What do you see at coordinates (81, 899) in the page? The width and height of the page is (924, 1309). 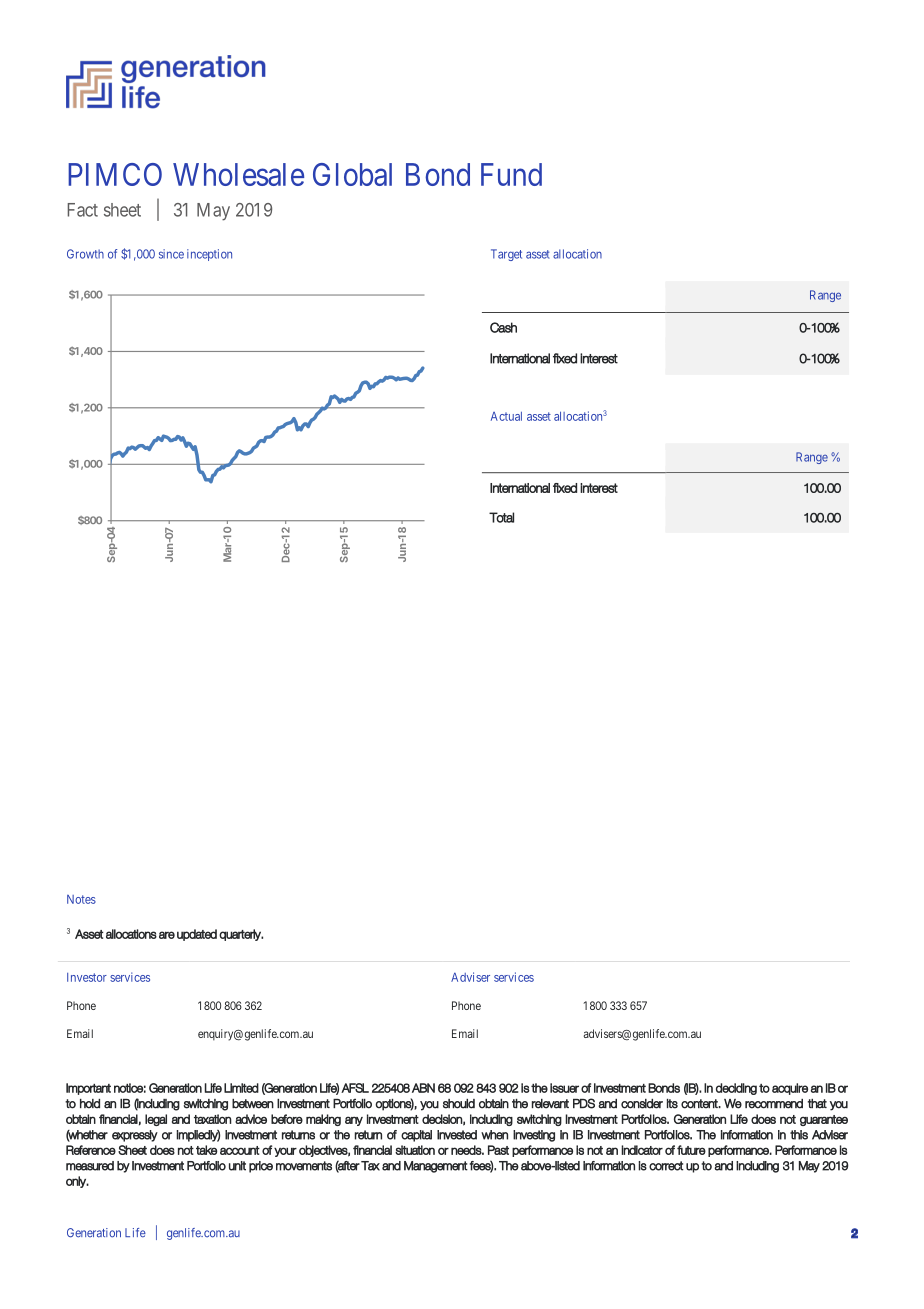 I see `Notes` at bounding box center [81, 899].
